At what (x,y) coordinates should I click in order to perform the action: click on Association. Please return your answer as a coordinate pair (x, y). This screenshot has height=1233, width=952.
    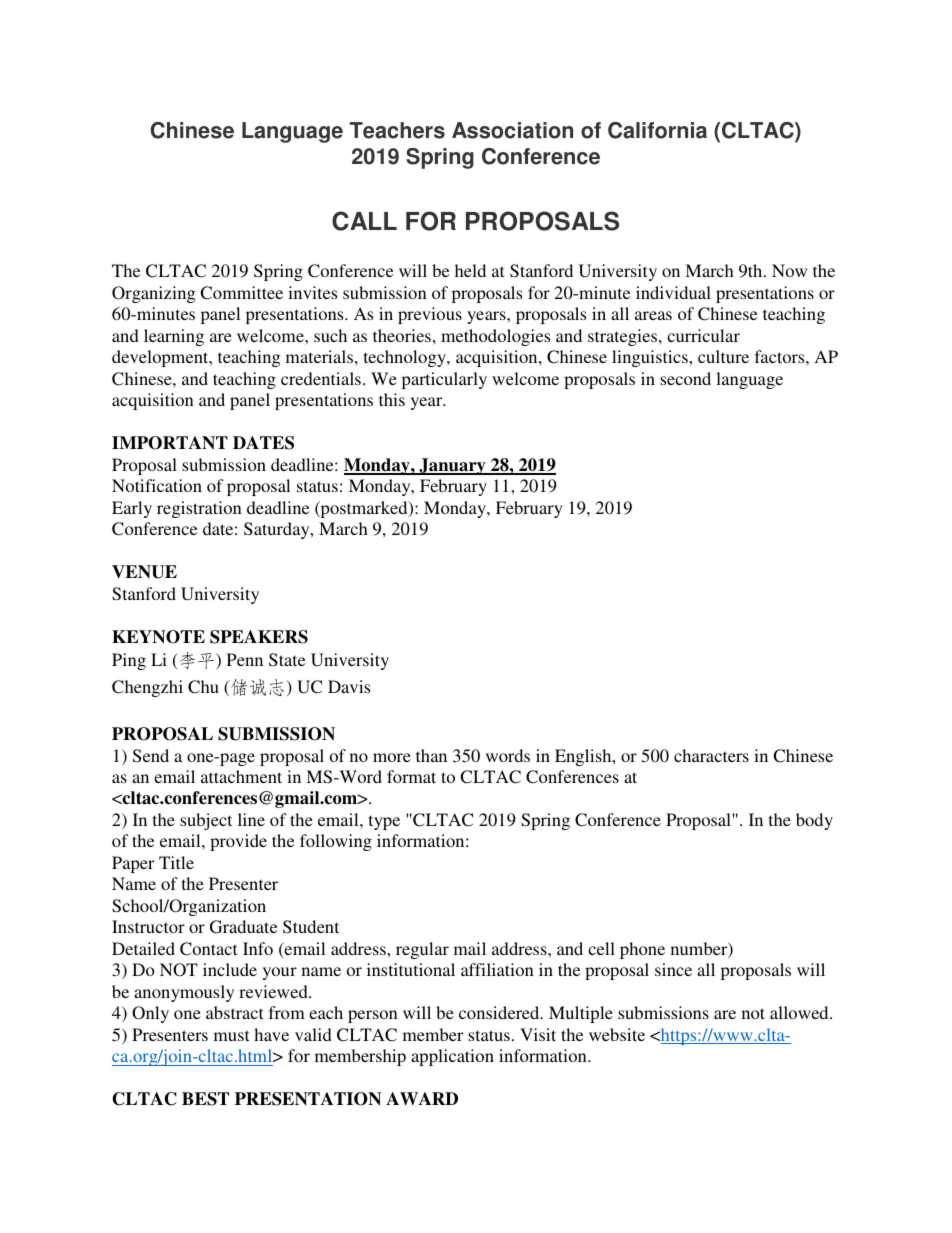
    Looking at the image, I should click on (512, 130).
